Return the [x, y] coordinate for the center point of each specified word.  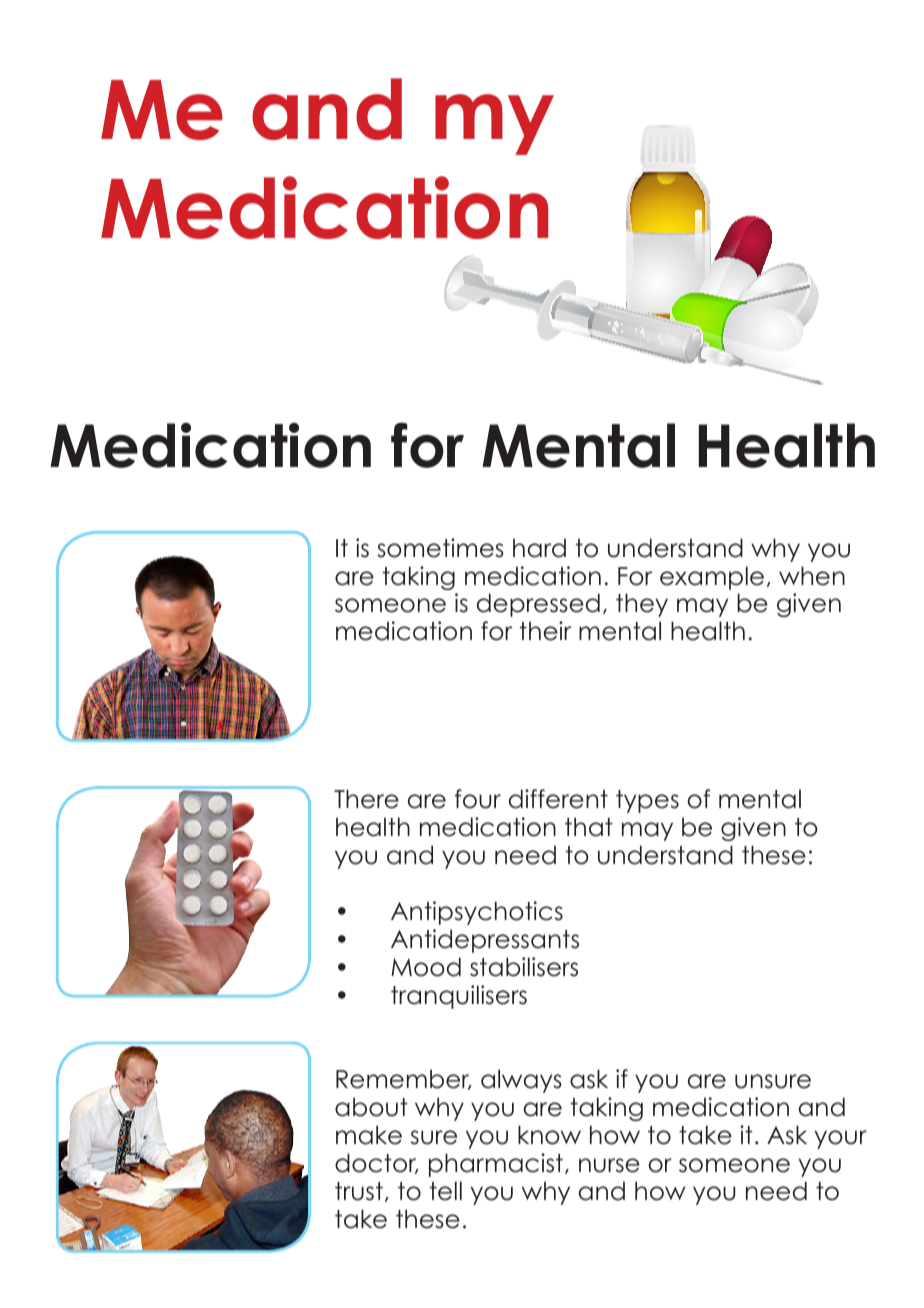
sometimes [440, 548]
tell [446, 1191]
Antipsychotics [477, 913]
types [647, 801]
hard [539, 548]
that [589, 827]
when [812, 576]
